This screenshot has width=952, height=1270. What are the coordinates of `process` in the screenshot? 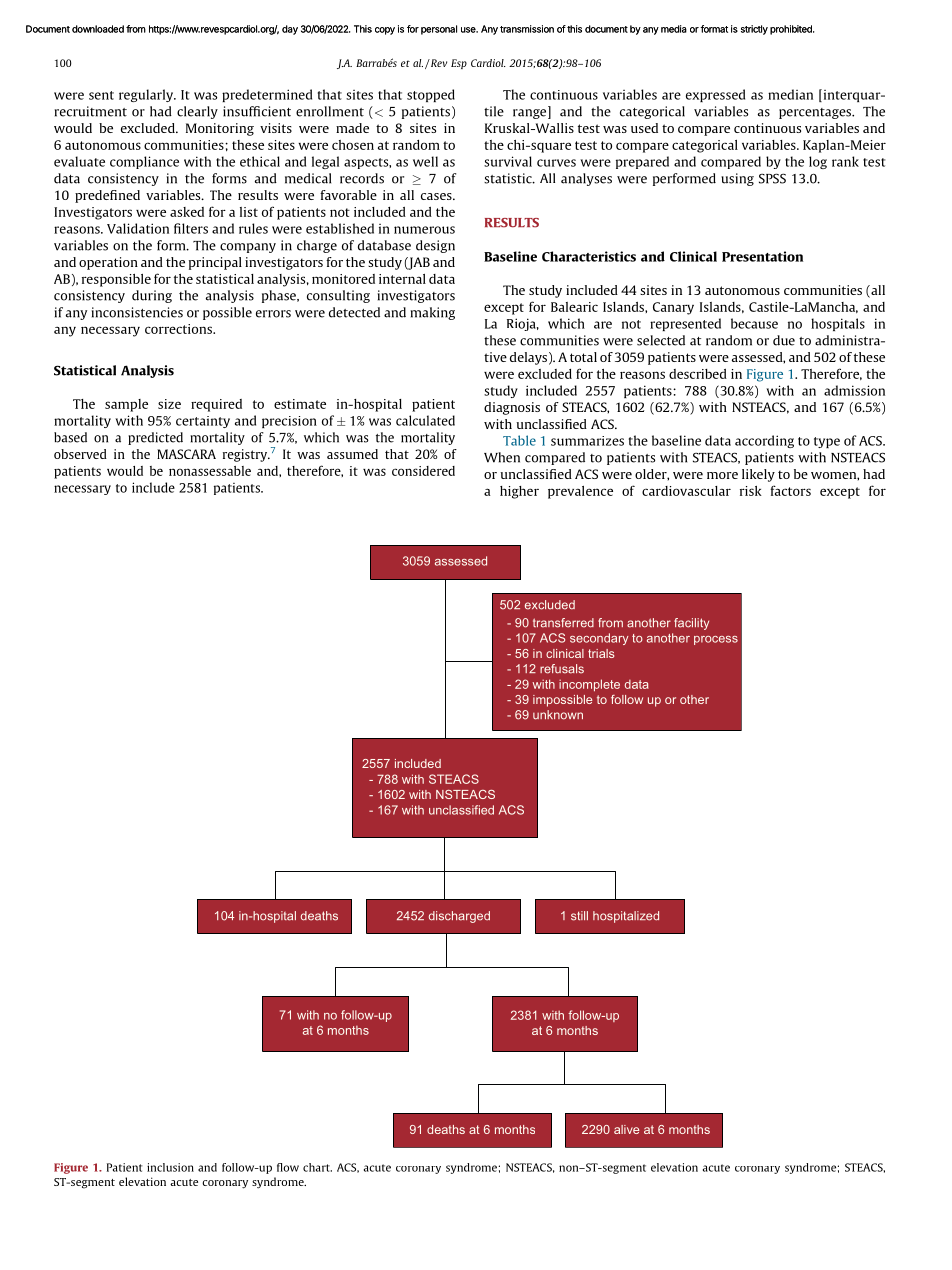 It's located at (716, 640).
